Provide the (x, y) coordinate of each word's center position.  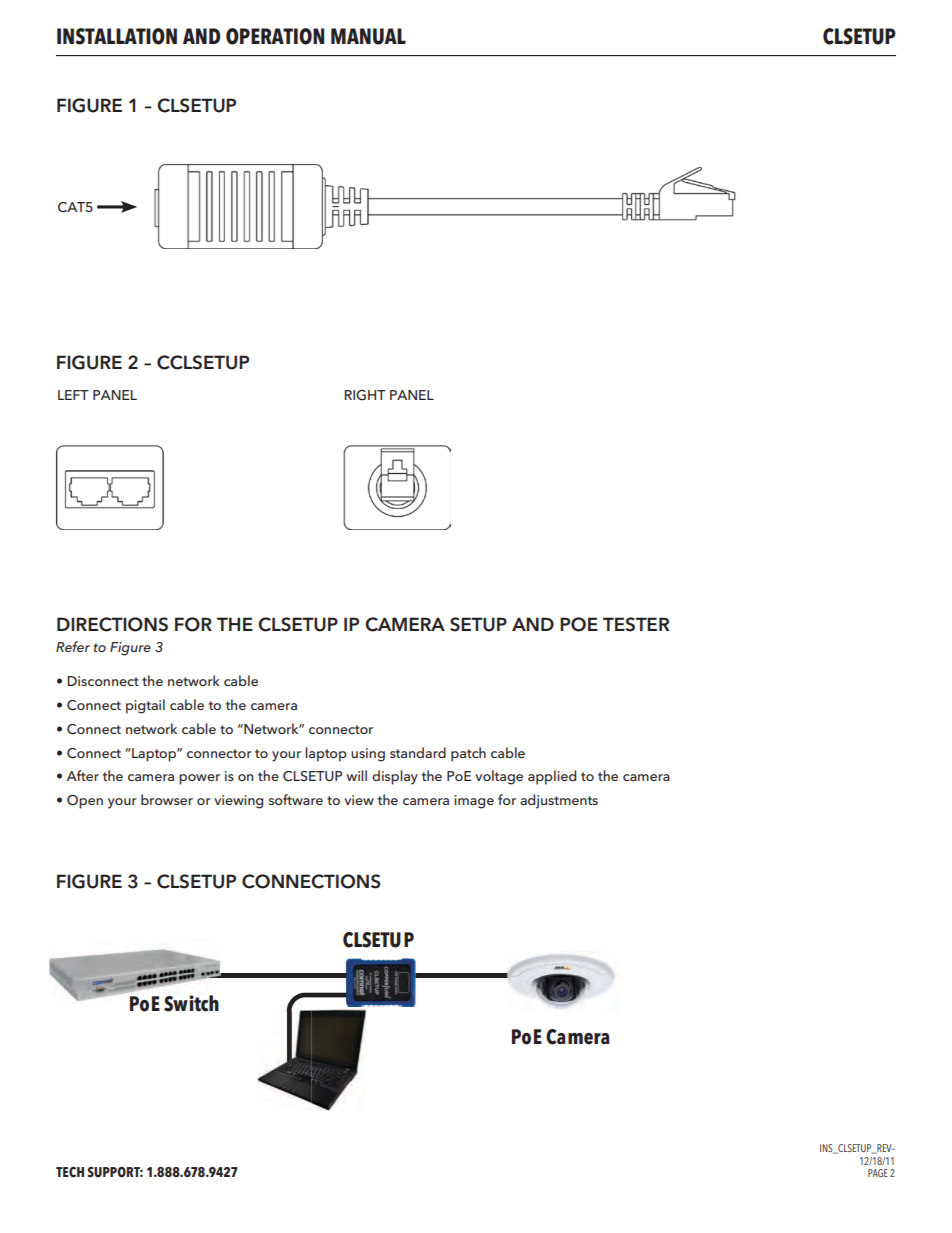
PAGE (878, 1173)
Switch (191, 1003)
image (474, 802)
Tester (636, 624)
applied (552, 777)
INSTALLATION (117, 36)
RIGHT (365, 395)
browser (167, 799)
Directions (112, 624)
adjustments (559, 801)
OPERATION (275, 36)
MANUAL (368, 36)
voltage (499, 777)
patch (468, 754)
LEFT (73, 395)
